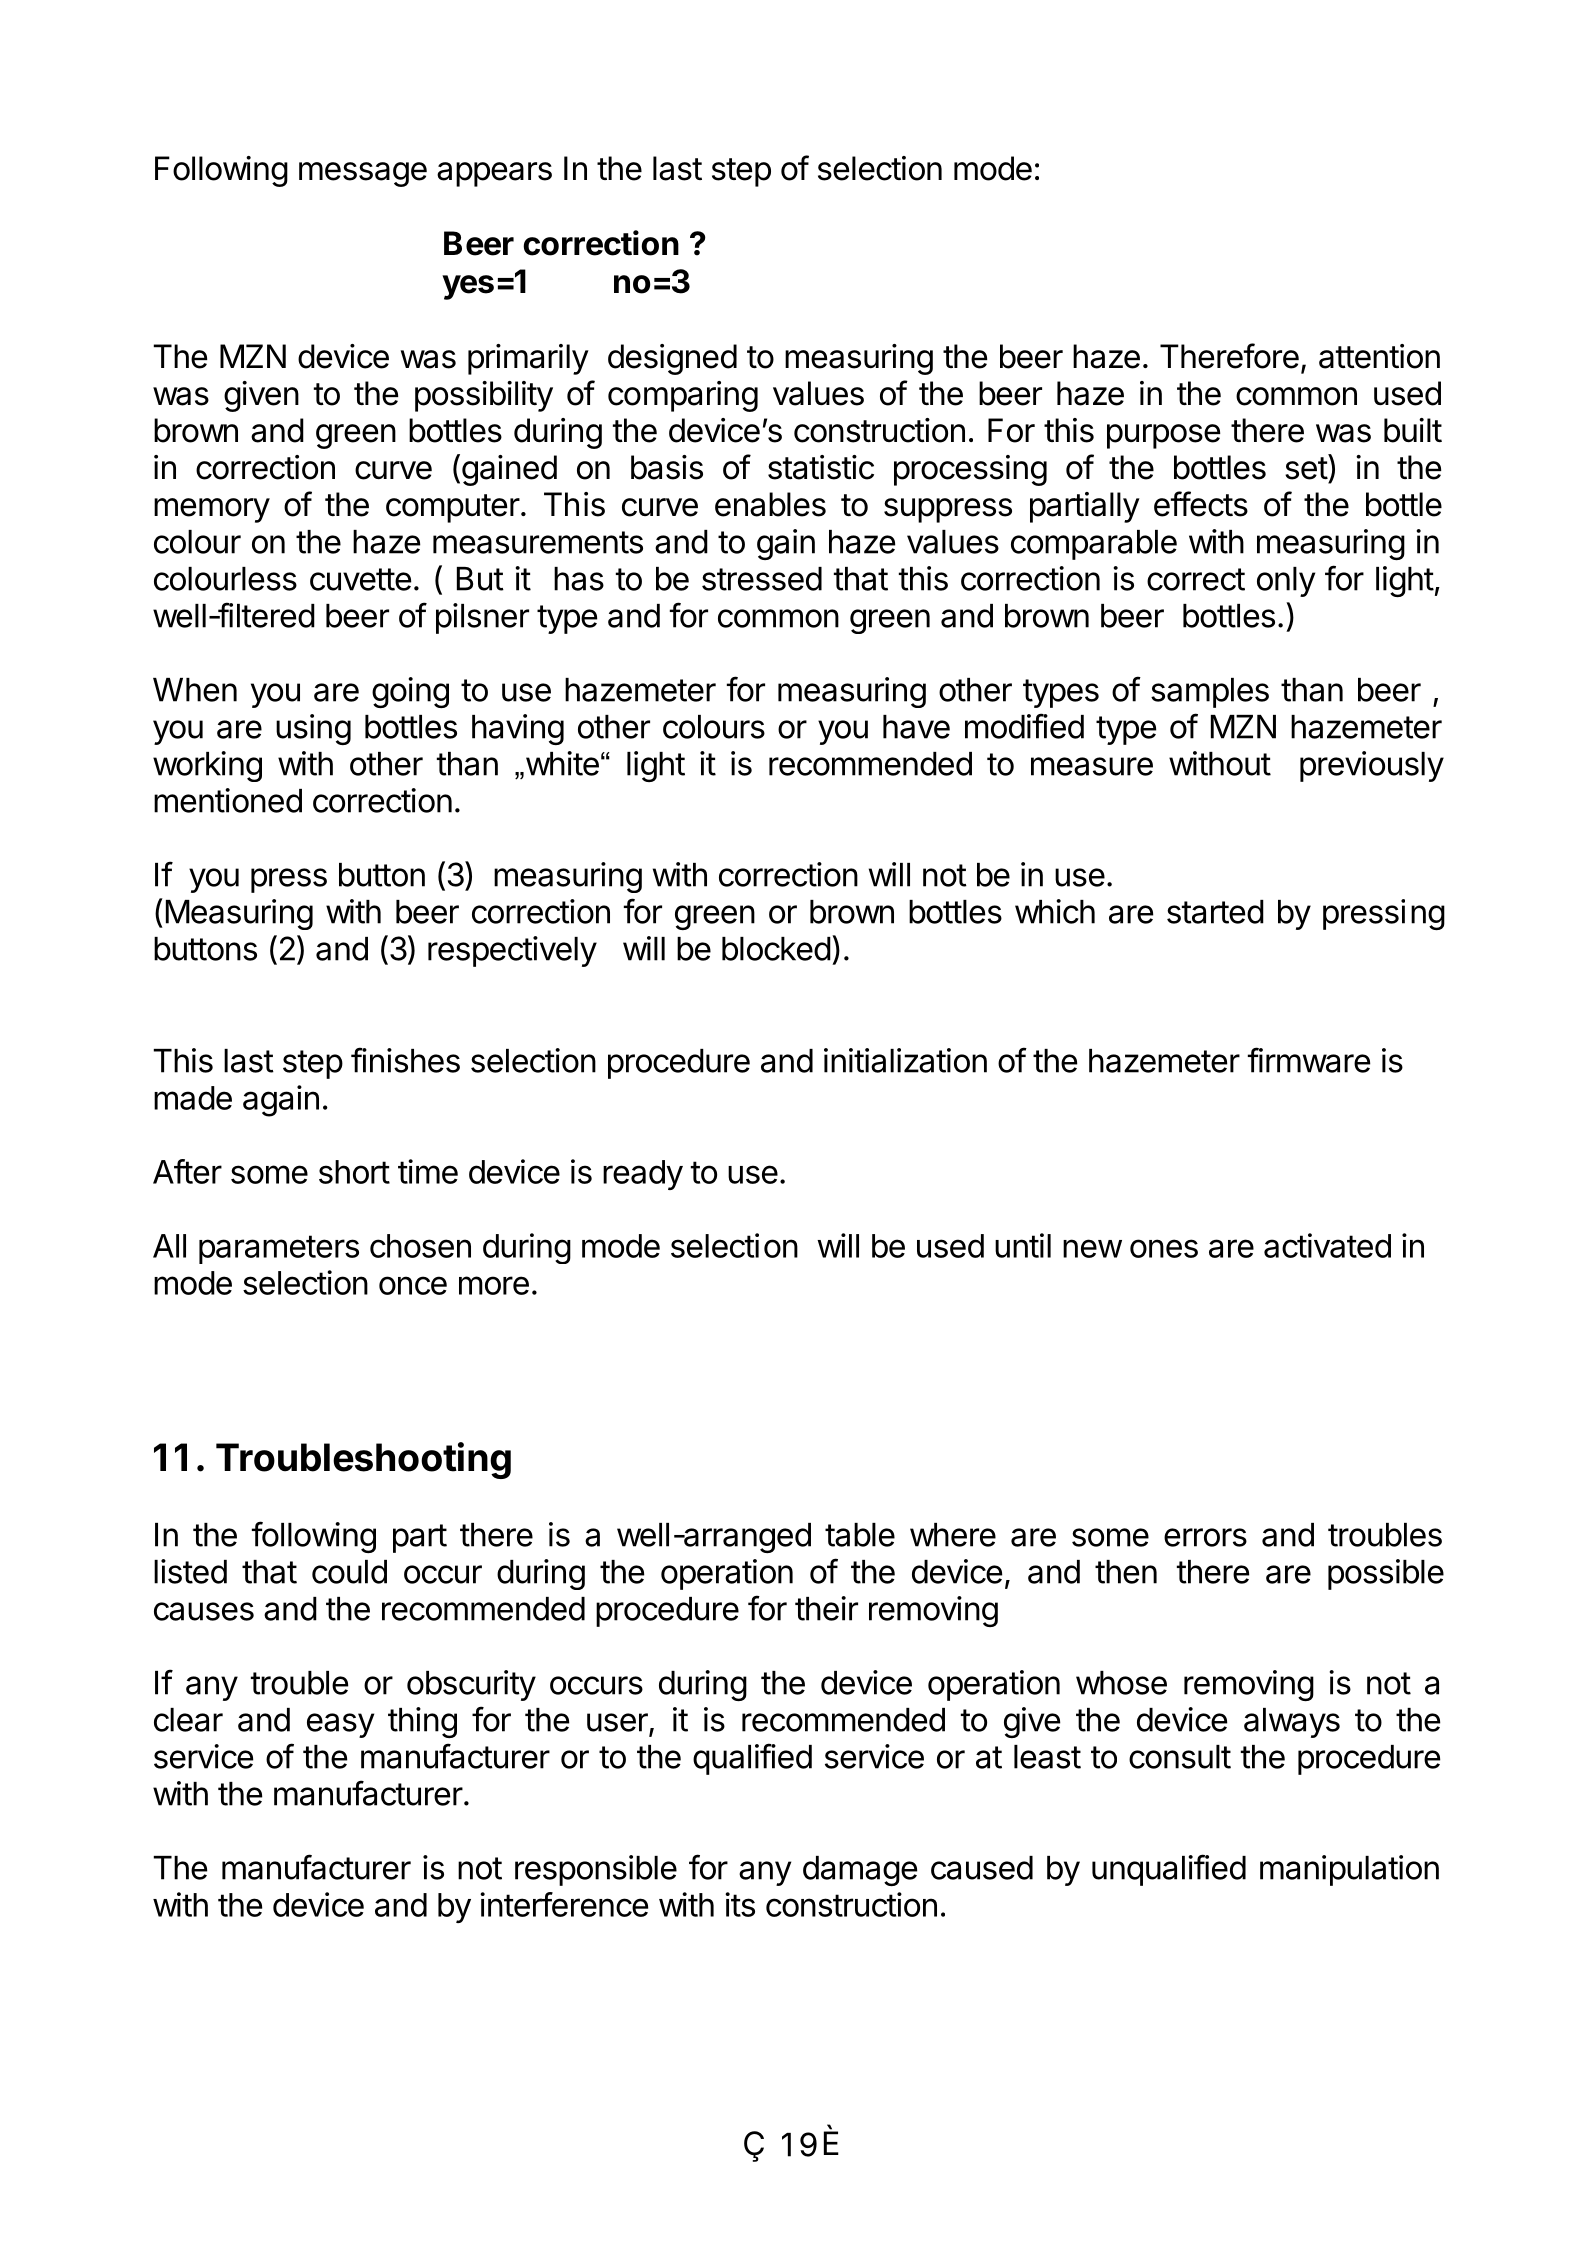 The width and height of the screenshot is (1596, 2256). What do you see at coordinates (762, 579) in the screenshot?
I see `stressed` at bounding box center [762, 579].
